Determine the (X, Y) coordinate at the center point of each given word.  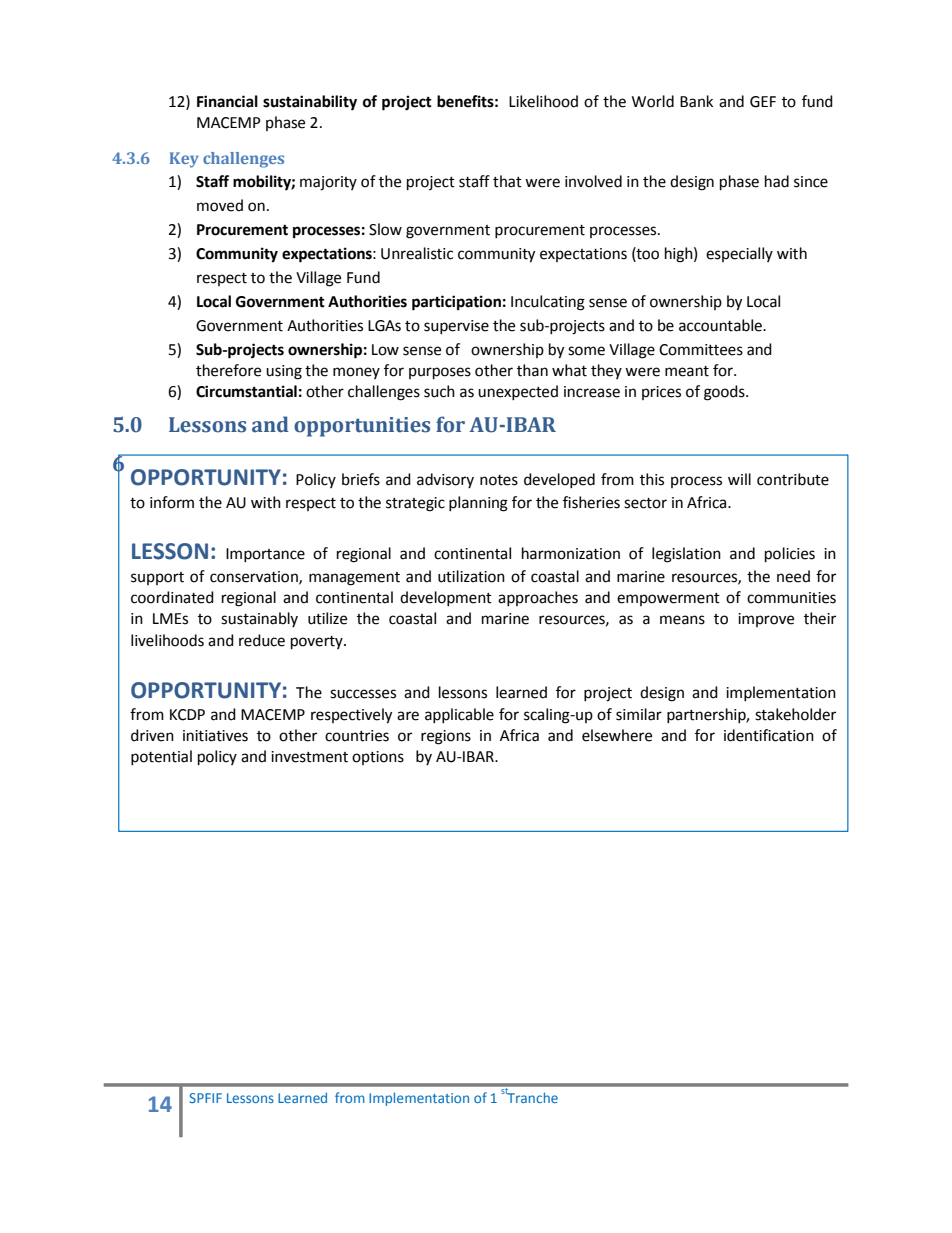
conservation (255, 577)
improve (766, 620)
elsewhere (617, 735)
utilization (471, 576)
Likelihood (543, 101)
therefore (228, 370)
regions (446, 737)
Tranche (532, 1096)
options (378, 758)
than (532, 370)
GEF (763, 102)
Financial (227, 101)
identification (769, 735)
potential (161, 757)
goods (725, 393)
